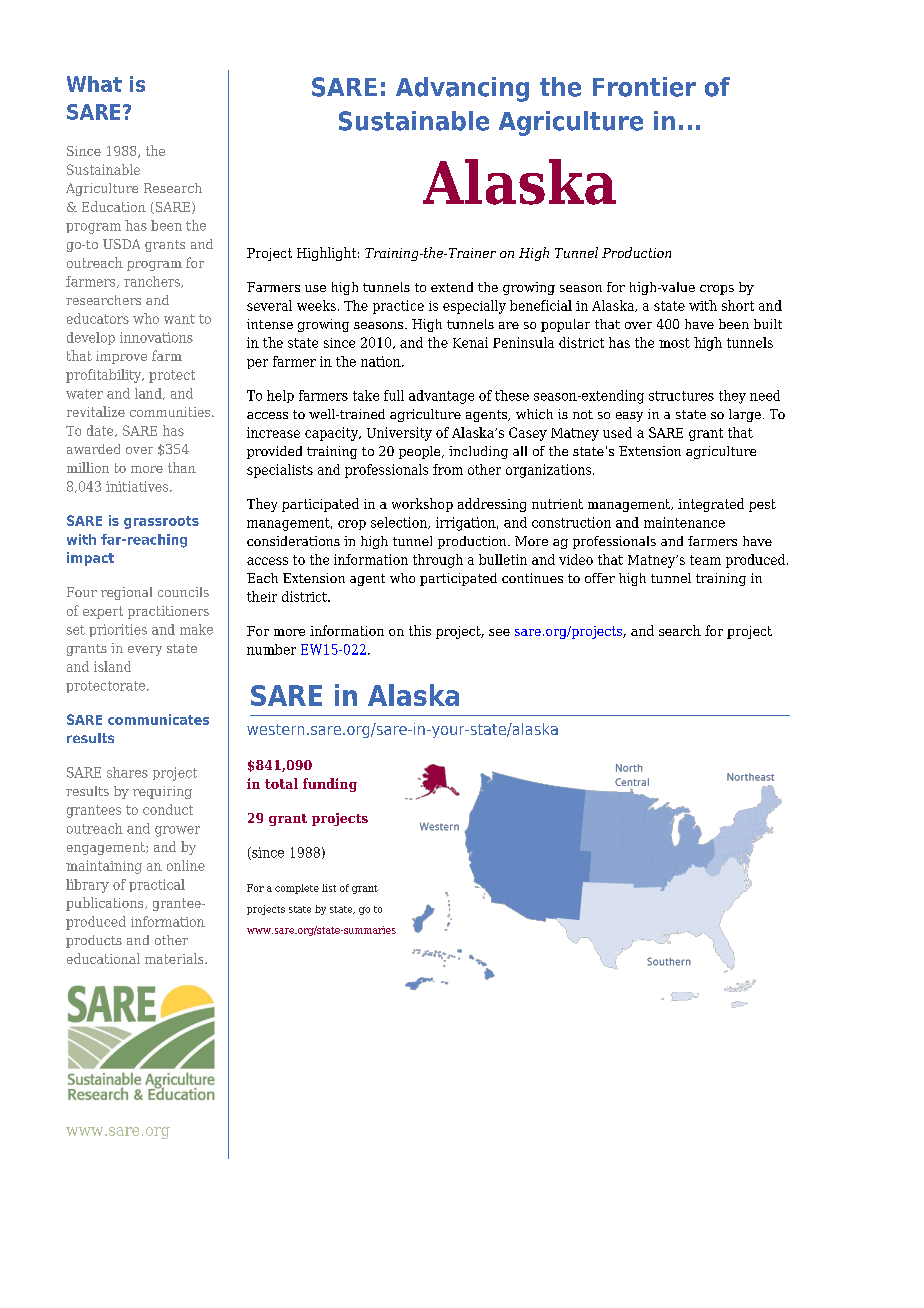 Image resolution: width=924 pixels, height=1308 pixels. I want to click on selection, so click(400, 523).
